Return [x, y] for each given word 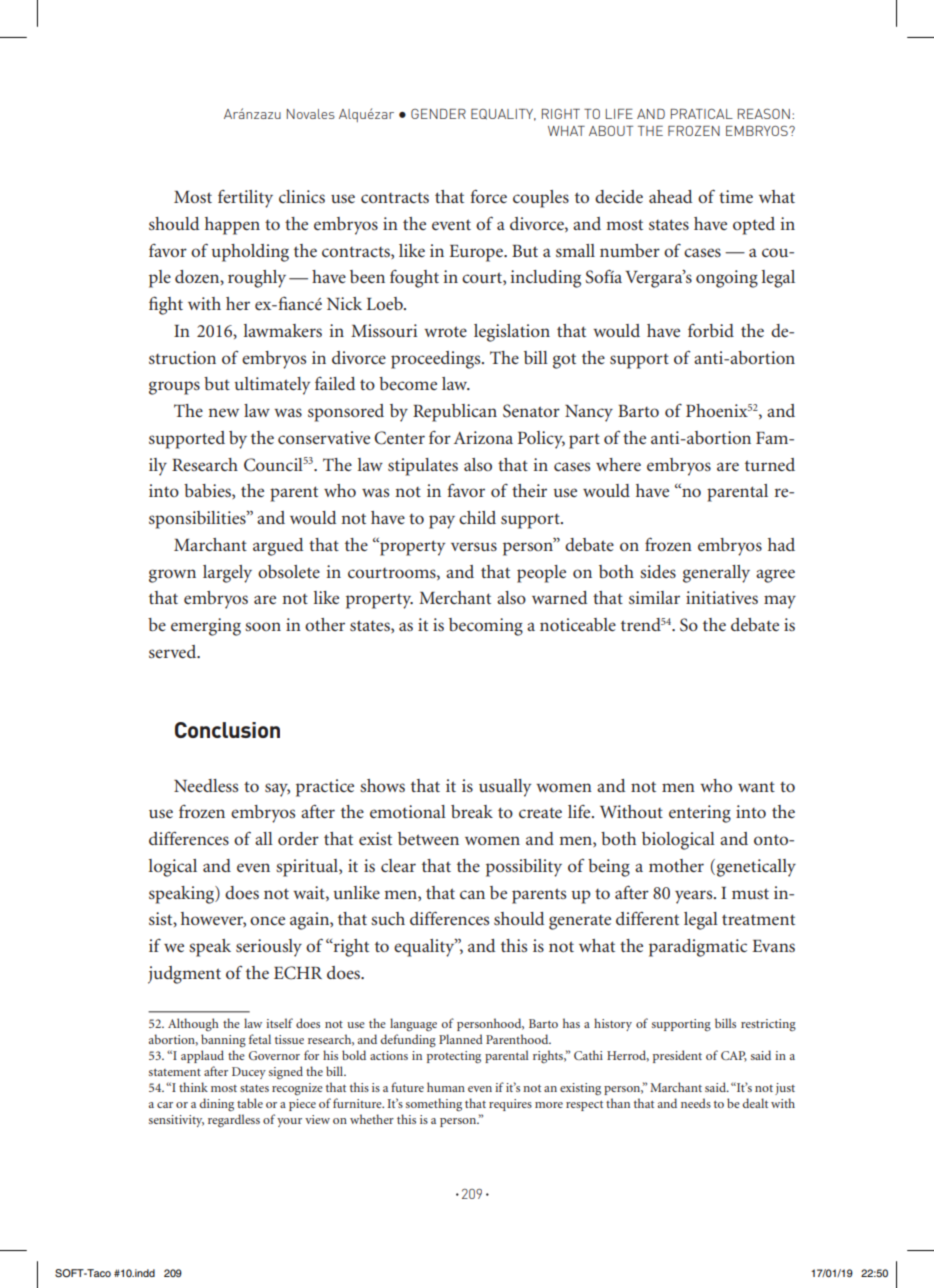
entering [700, 814]
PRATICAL [702, 114]
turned [770, 464]
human [446, 1087]
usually [505, 788]
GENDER [438, 114]
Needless [206, 785]
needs [696, 1103]
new [223, 412]
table [250, 1103]
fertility [245, 199]
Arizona [483, 437]
